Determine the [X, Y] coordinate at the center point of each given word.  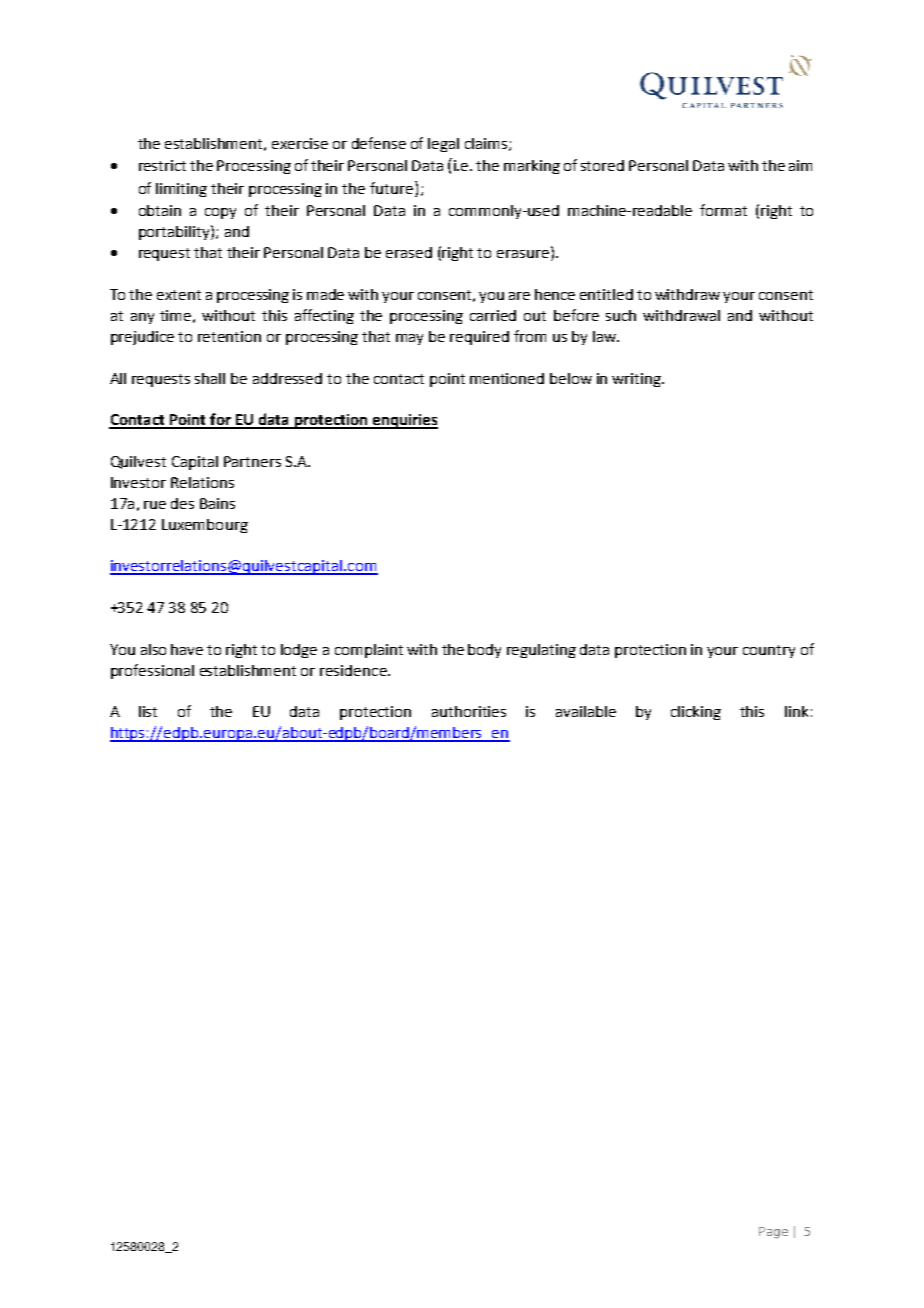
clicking [696, 713]
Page [773, 1233]
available [586, 711]
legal [443, 145]
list [148, 711]
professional [152, 671]
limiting [181, 190]
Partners [252, 461]
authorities [469, 711]
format [723, 210]
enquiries [404, 421]
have [187, 649]
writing [638, 380]
